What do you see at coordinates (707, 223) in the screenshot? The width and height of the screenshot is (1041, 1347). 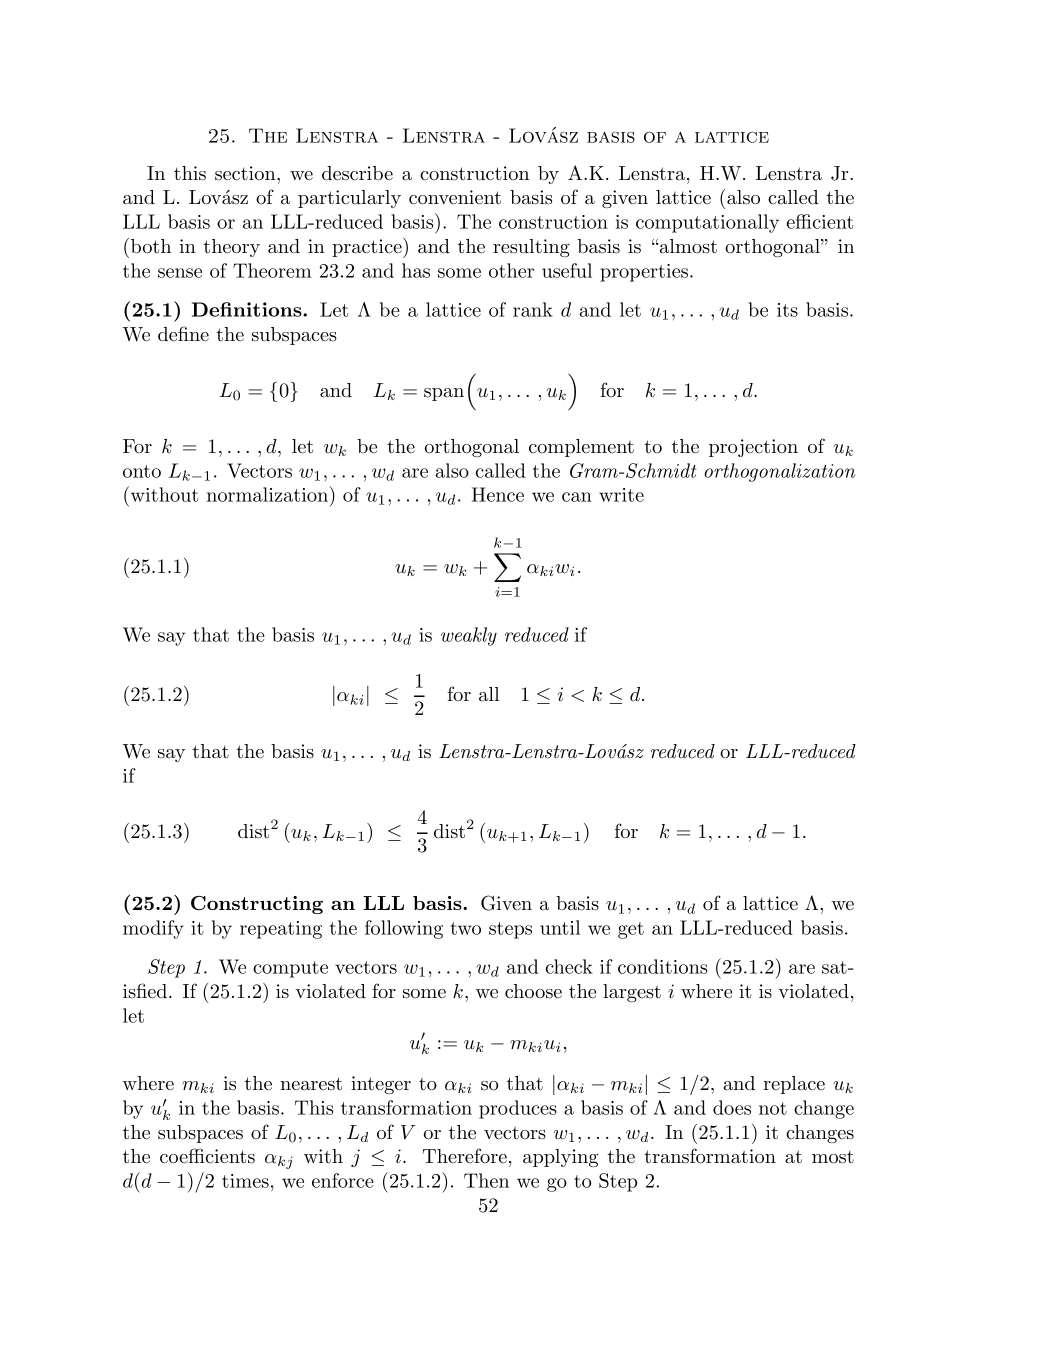 I see `computationally` at bounding box center [707, 223].
